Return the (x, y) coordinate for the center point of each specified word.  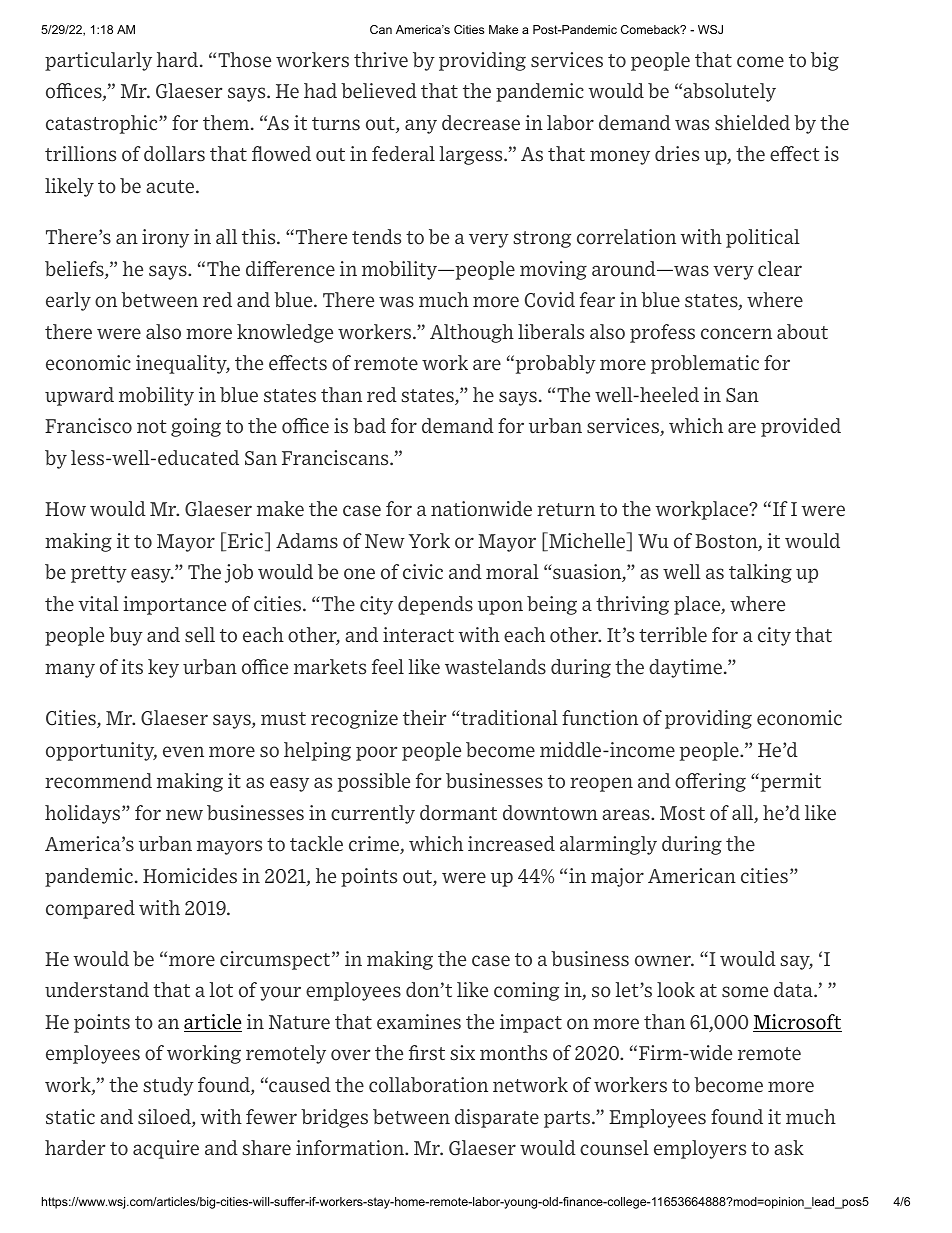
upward (79, 396)
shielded (752, 123)
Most (682, 813)
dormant (458, 813)
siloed (165, 1118)
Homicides (190, 876)
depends (435, 605)
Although (472, 333)
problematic (705, 364)
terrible (673, 635)
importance (174, 605)
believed (379, 91)
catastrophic (103, 124)
